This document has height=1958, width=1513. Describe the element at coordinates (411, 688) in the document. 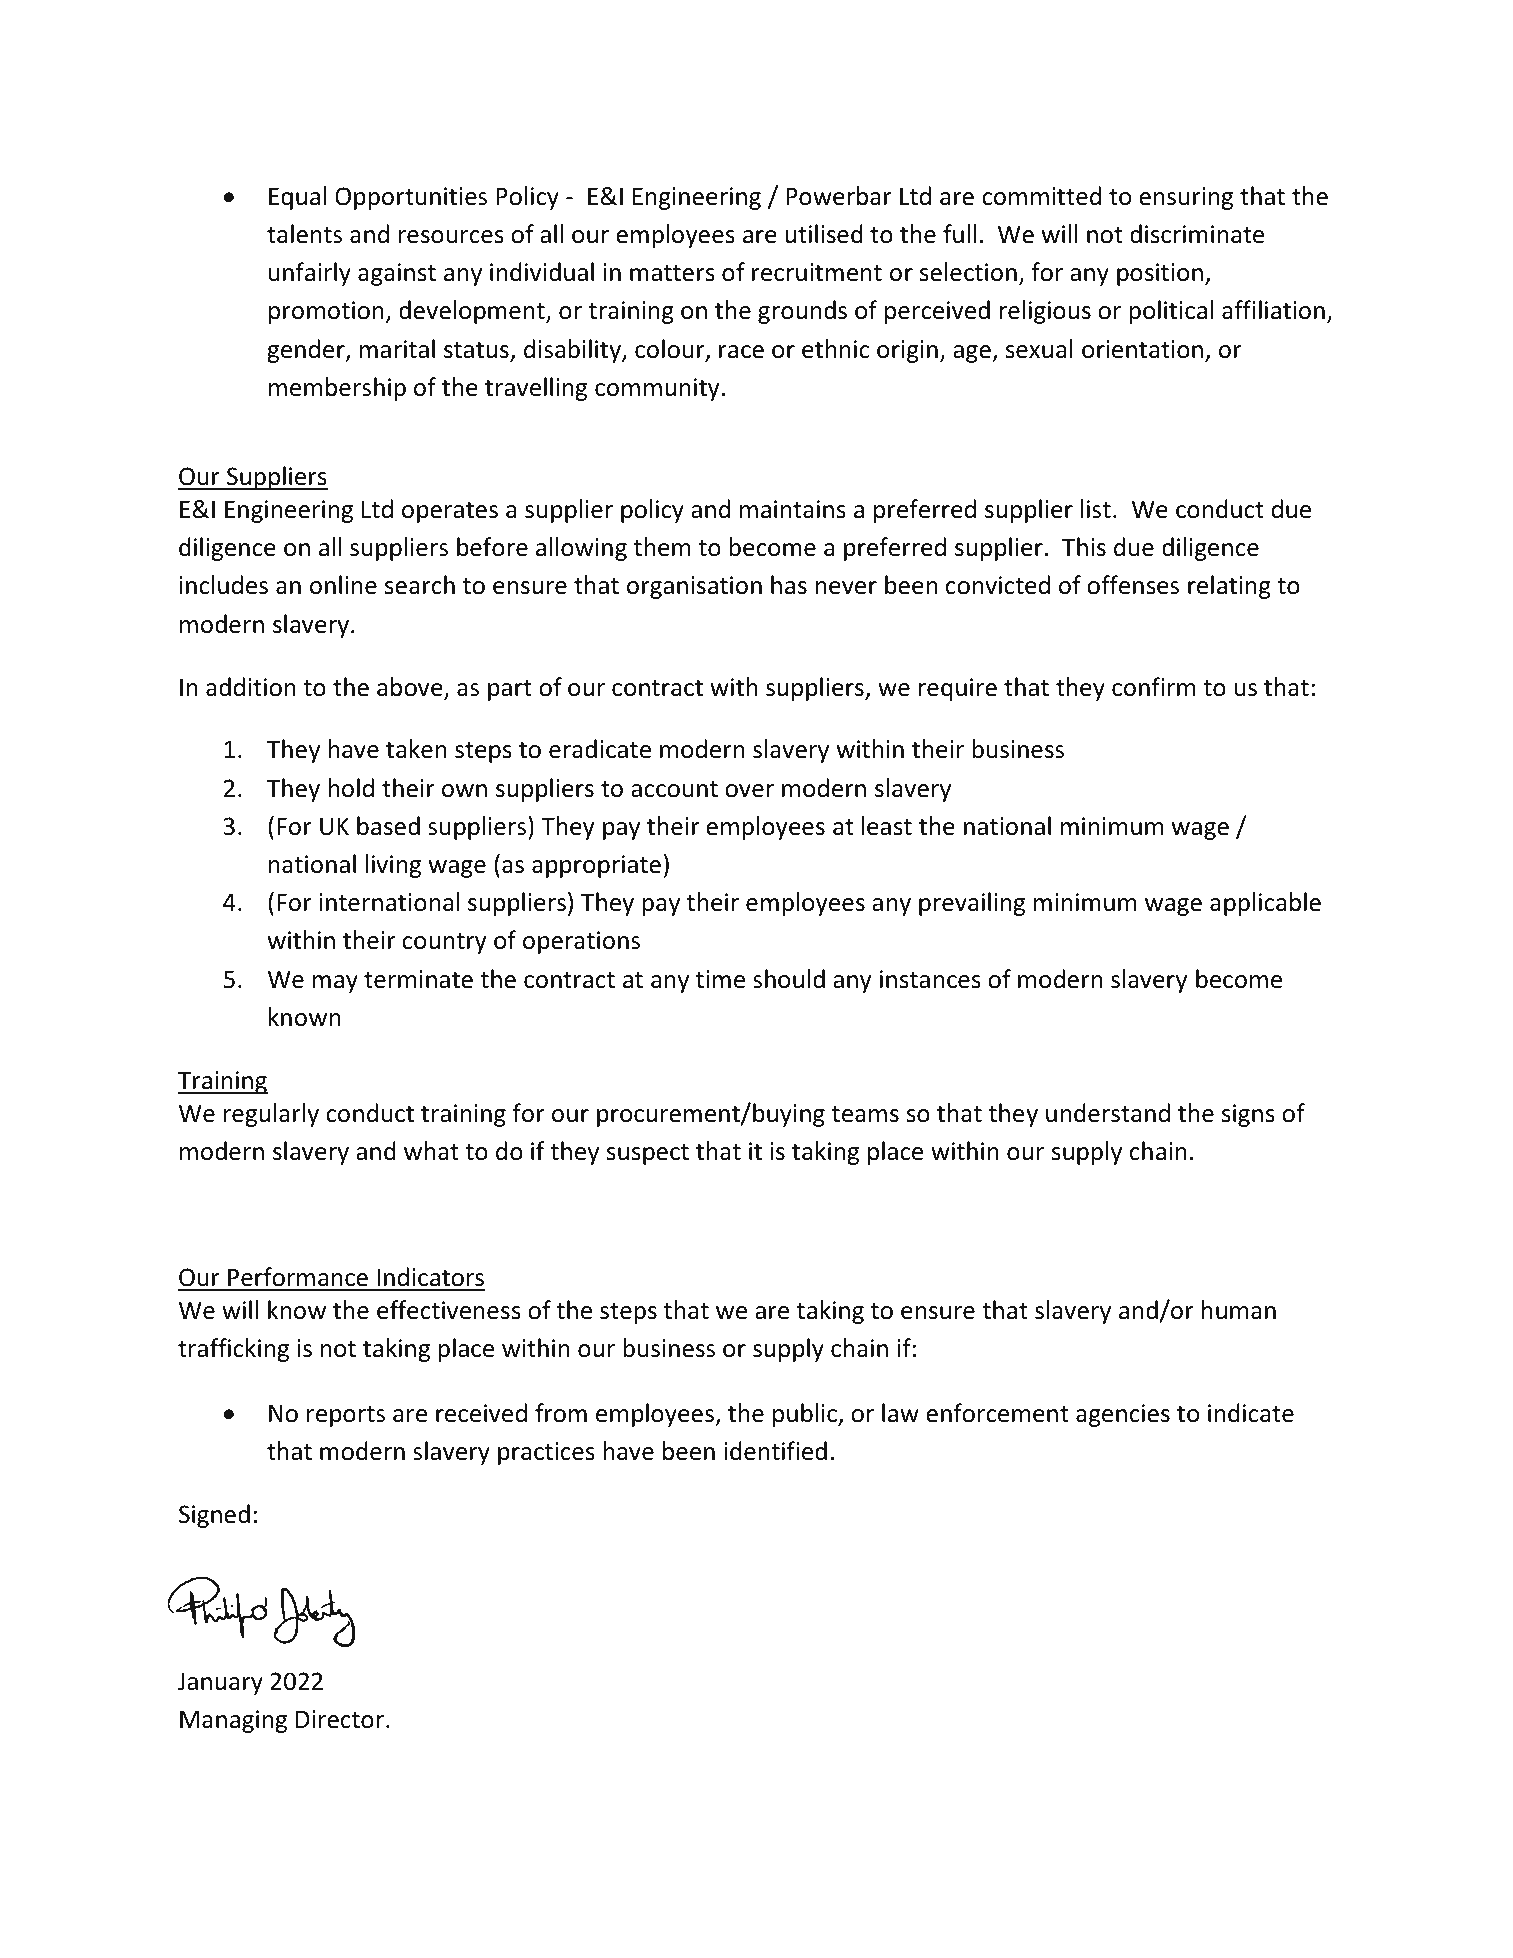

I see `above` at that location.
